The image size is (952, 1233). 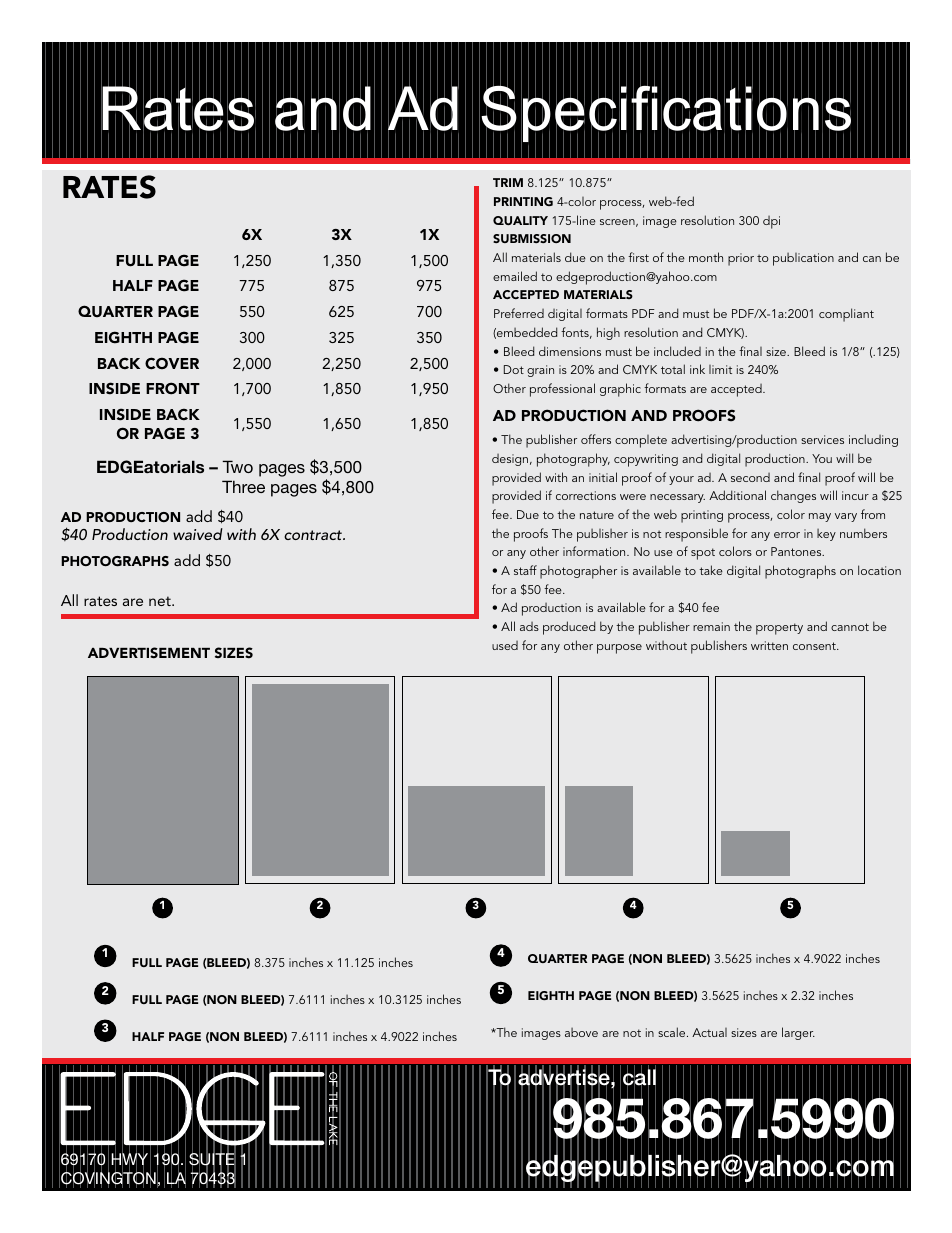 I want to click on COVER, so click(x=172, y=363).
